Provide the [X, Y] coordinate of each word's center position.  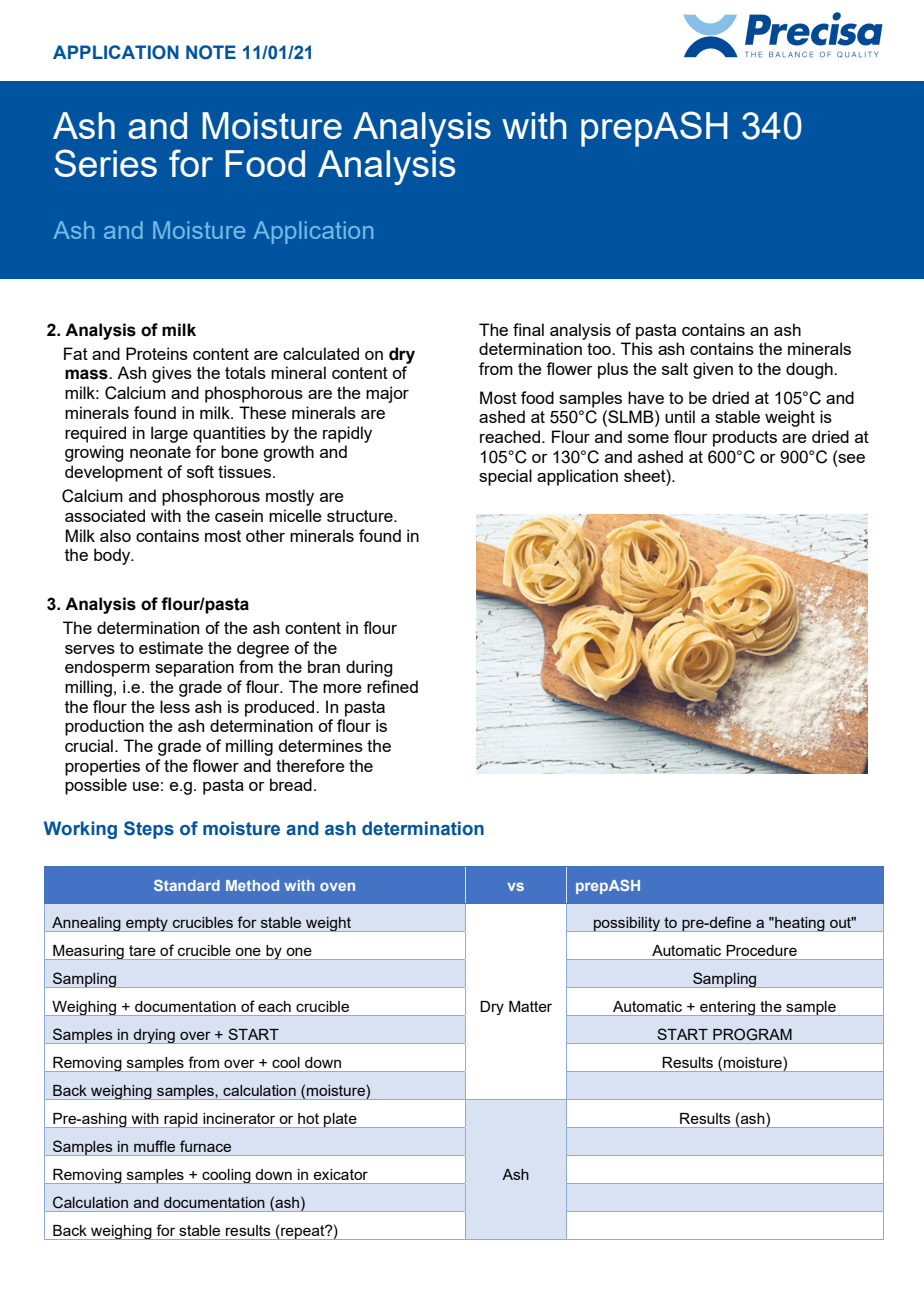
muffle [154, 1146]
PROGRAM [752, 1034]
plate [340, 1120]
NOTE [211, 52]
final [528, 329]
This [637, 348]
